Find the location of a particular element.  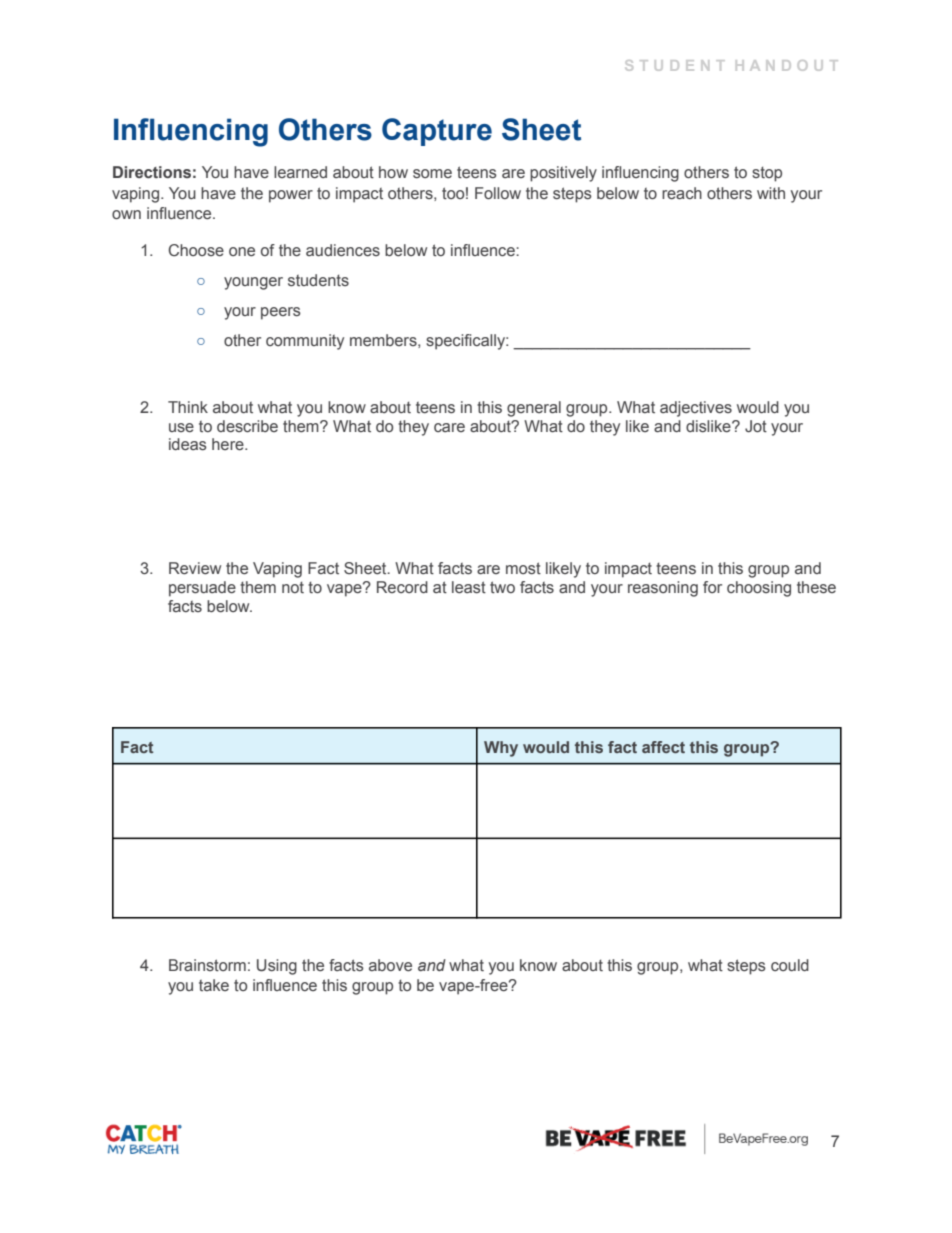

Directions is located at coordinates (152, 172).
